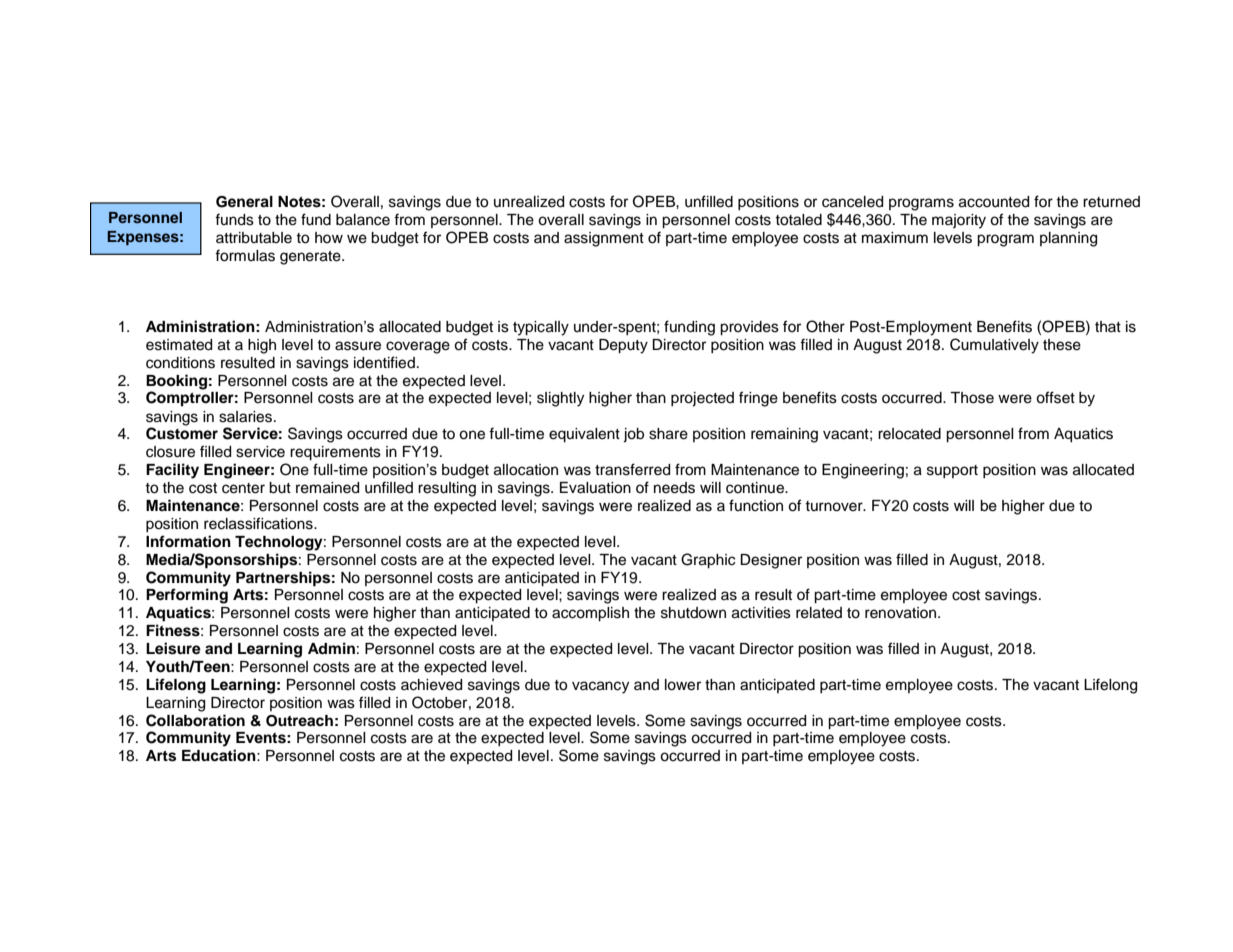  I want to click on Cumulatively, so click(994, 346).
